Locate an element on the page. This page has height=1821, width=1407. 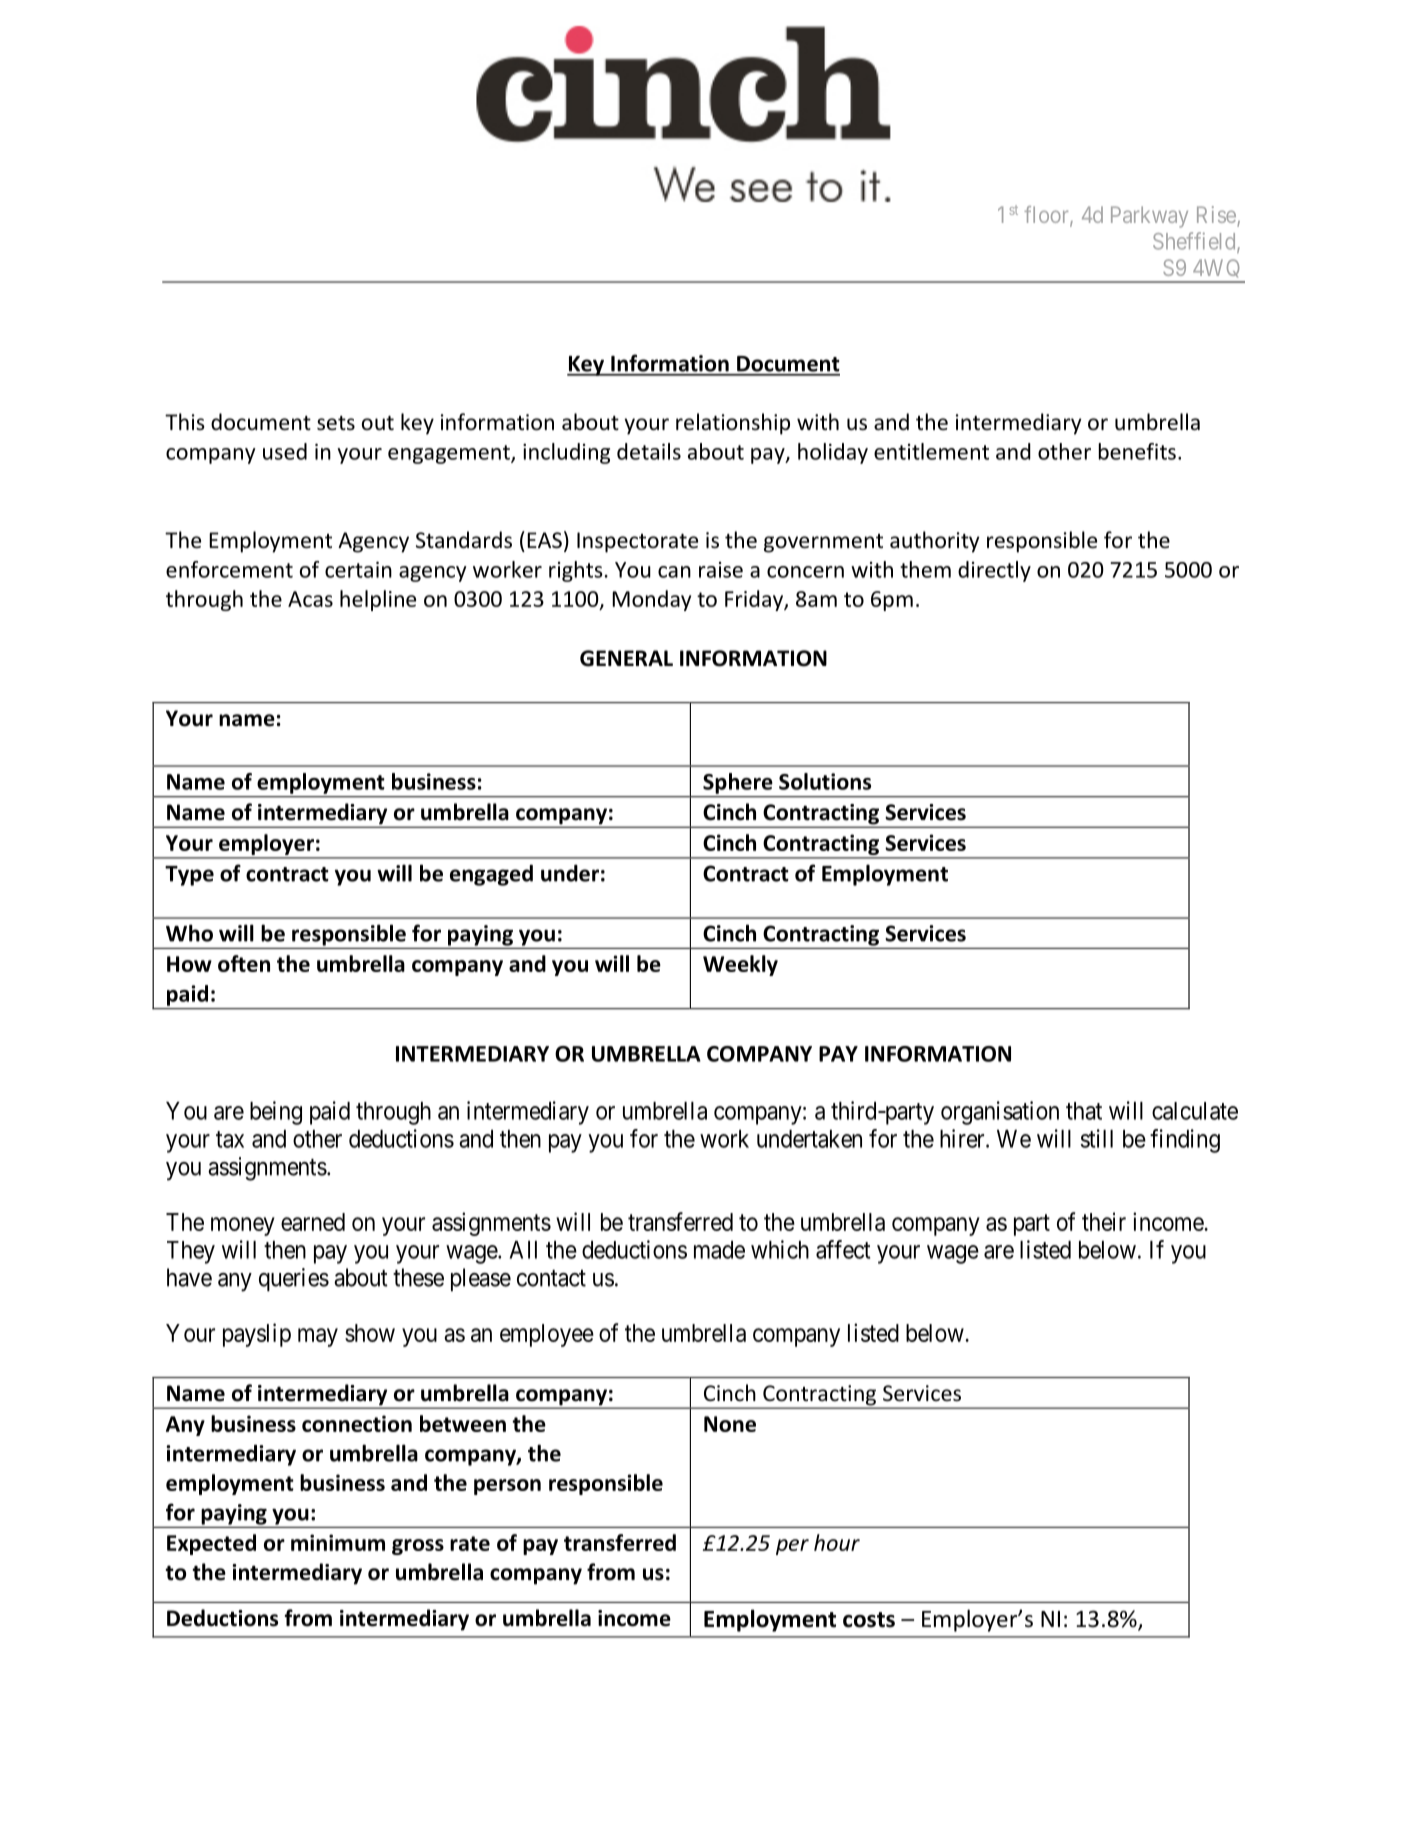
sets is located at coordinates (336, 423).
